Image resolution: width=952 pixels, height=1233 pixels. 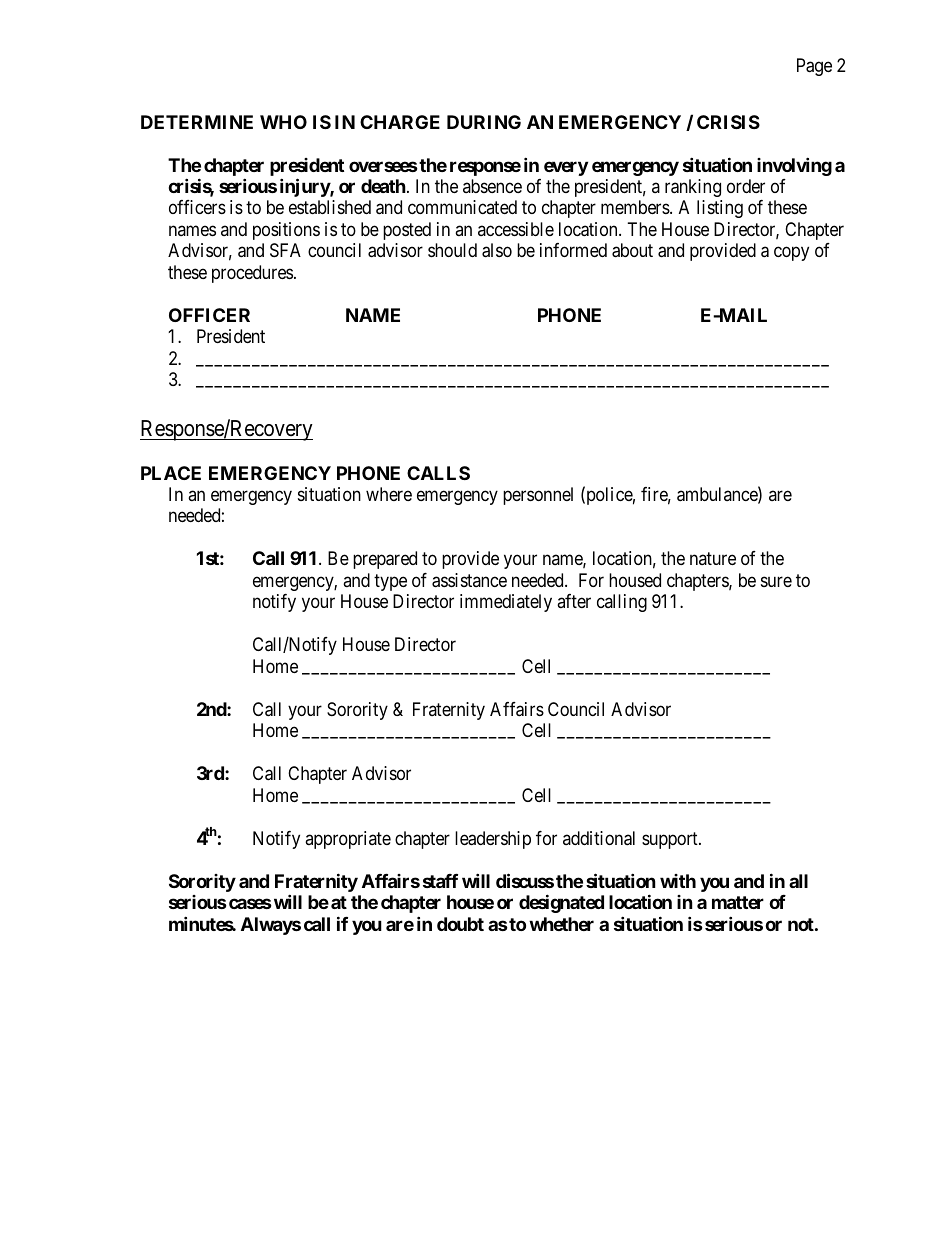 I want to click on nature, so click(x=713, y=558).
